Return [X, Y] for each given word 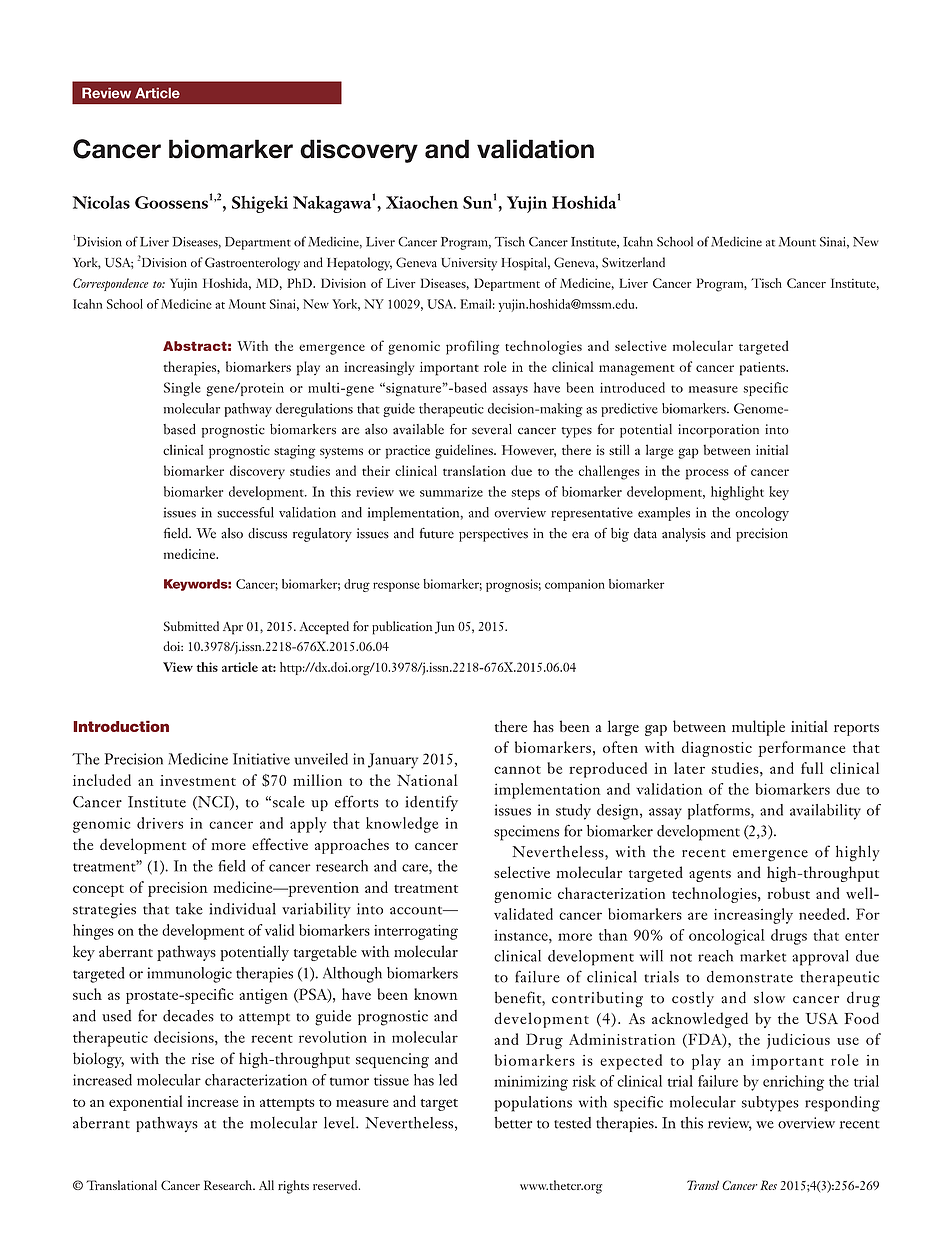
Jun [445, 627]
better [513, 1123]
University [469, 264]
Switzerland [633, 262]
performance [801, 749]
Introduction [121, 726]
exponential [145, 1103]
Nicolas [101, 202]
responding [842, 1104]
